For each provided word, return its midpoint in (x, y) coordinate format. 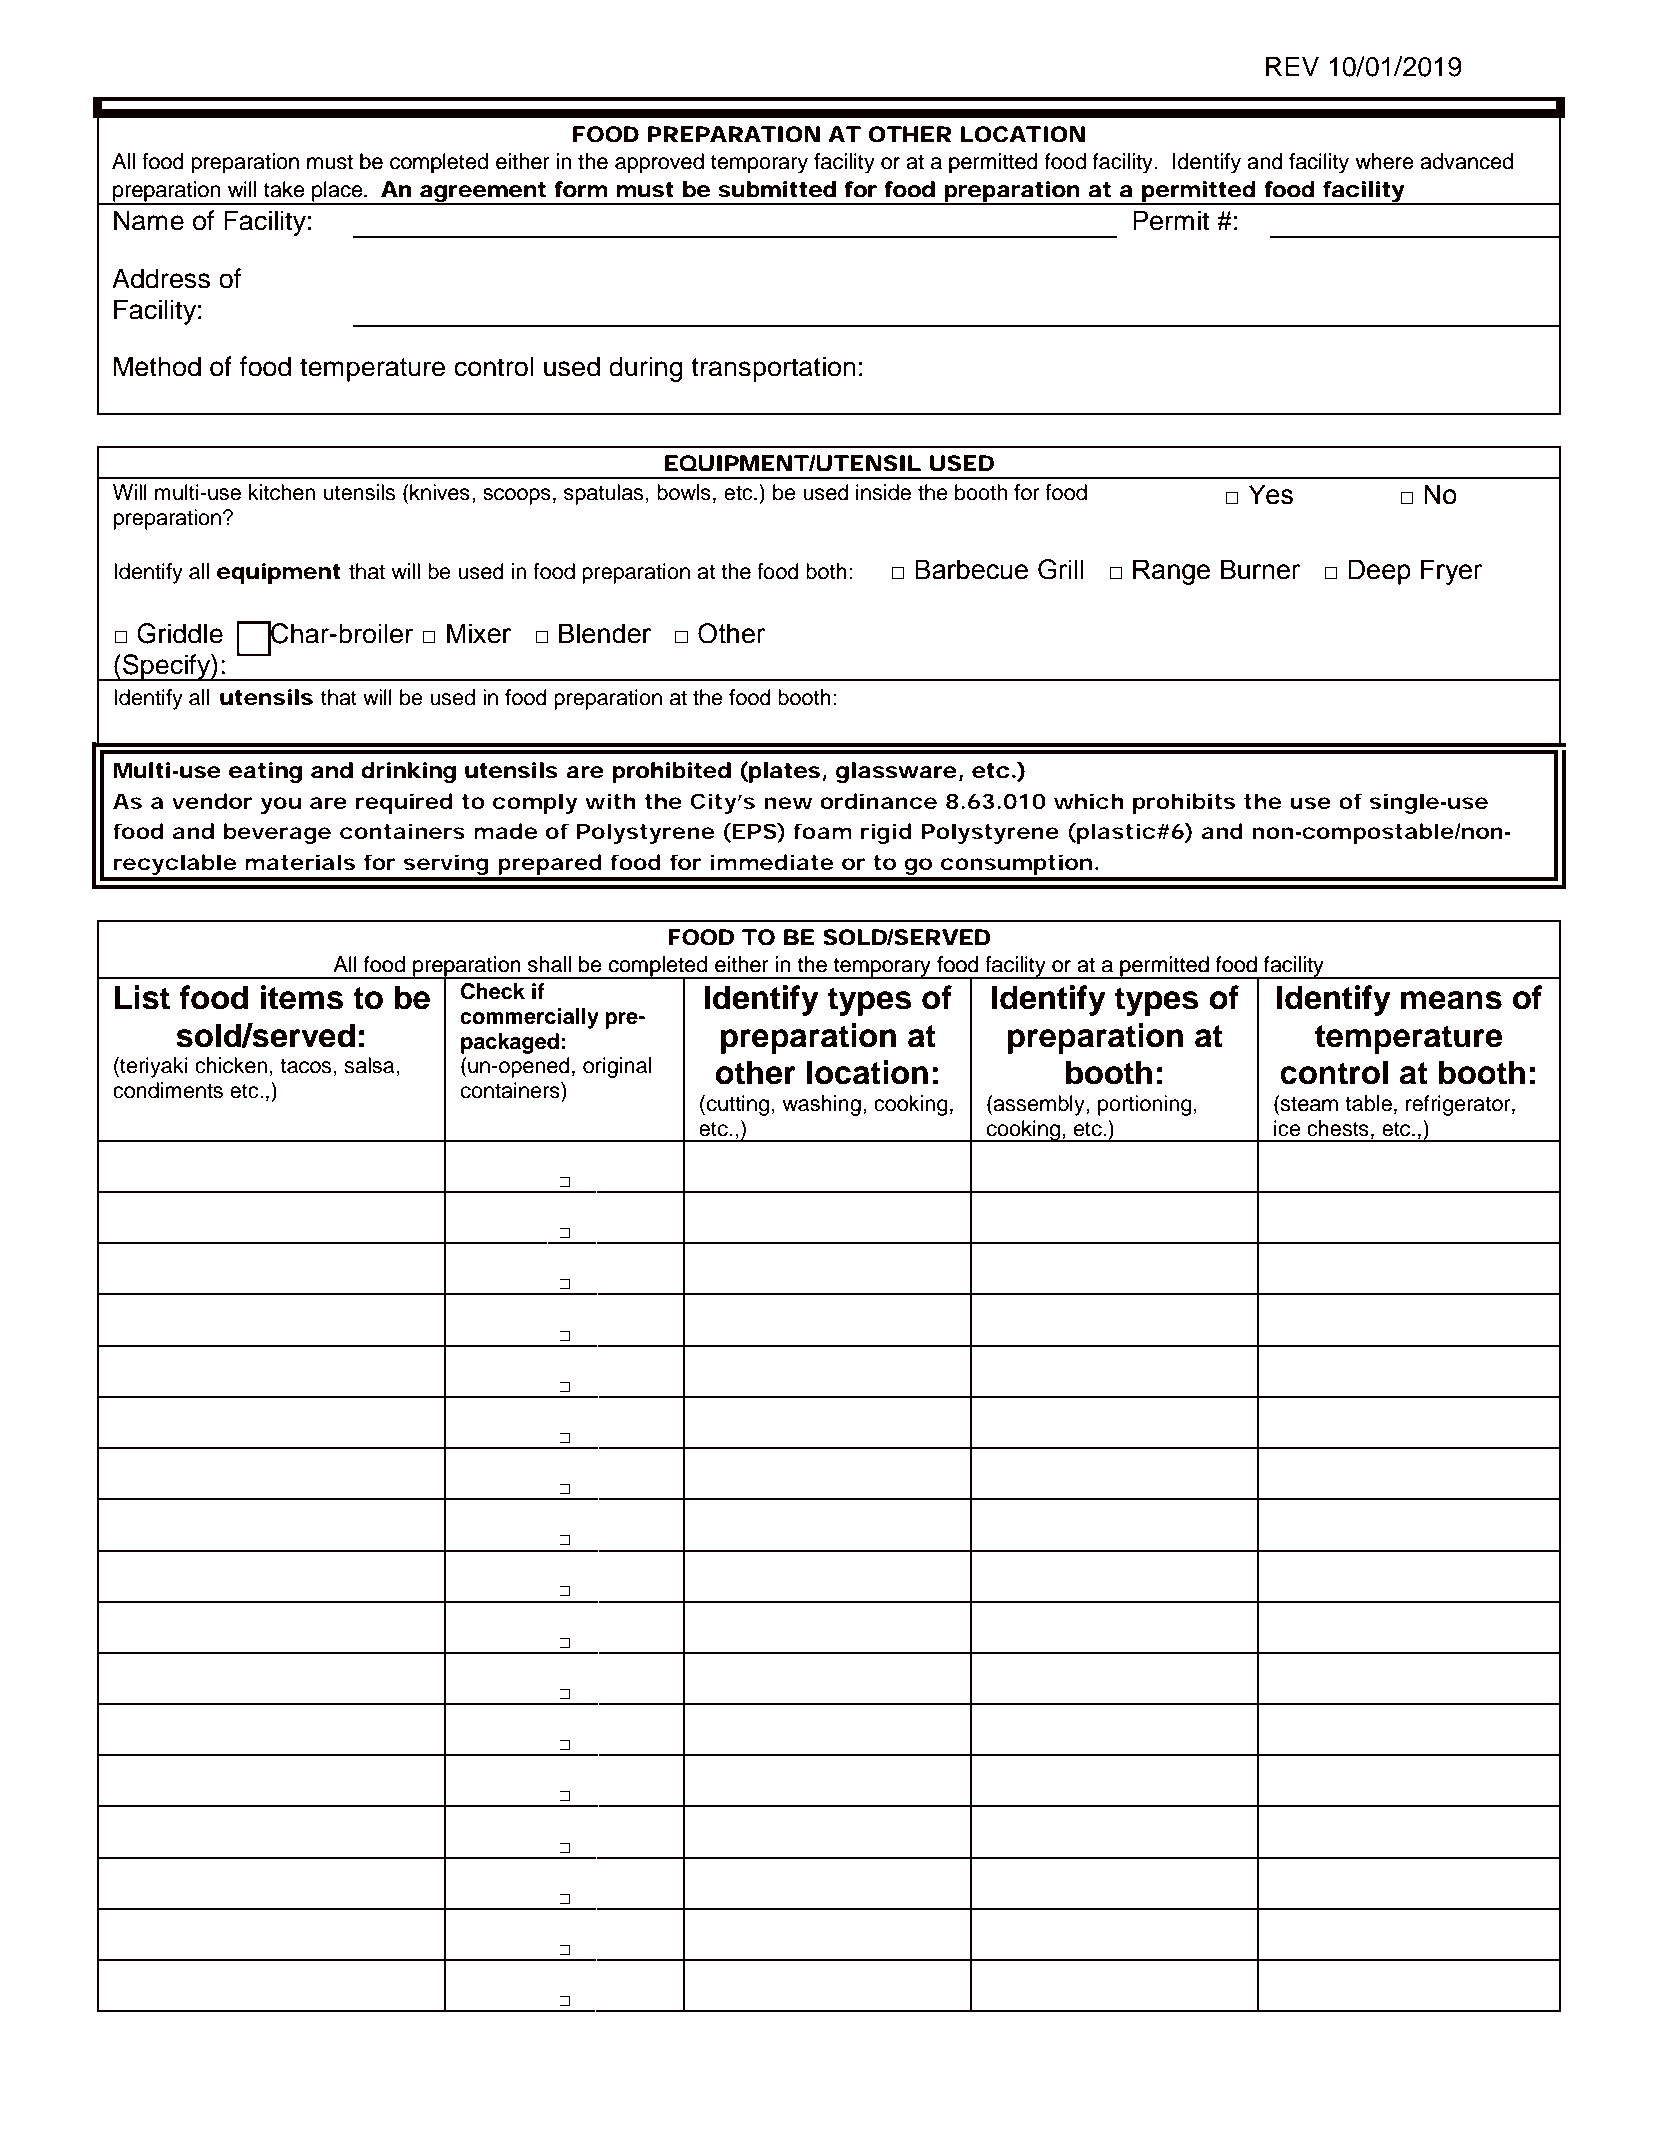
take (284, 189)
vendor (212, 801)
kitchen (282, 492)
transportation (773, 369)
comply (535, 803)
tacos (307, 1066)
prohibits (1184, 803)
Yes (1269, 495)
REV (1292, 66)
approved (659, 163)
